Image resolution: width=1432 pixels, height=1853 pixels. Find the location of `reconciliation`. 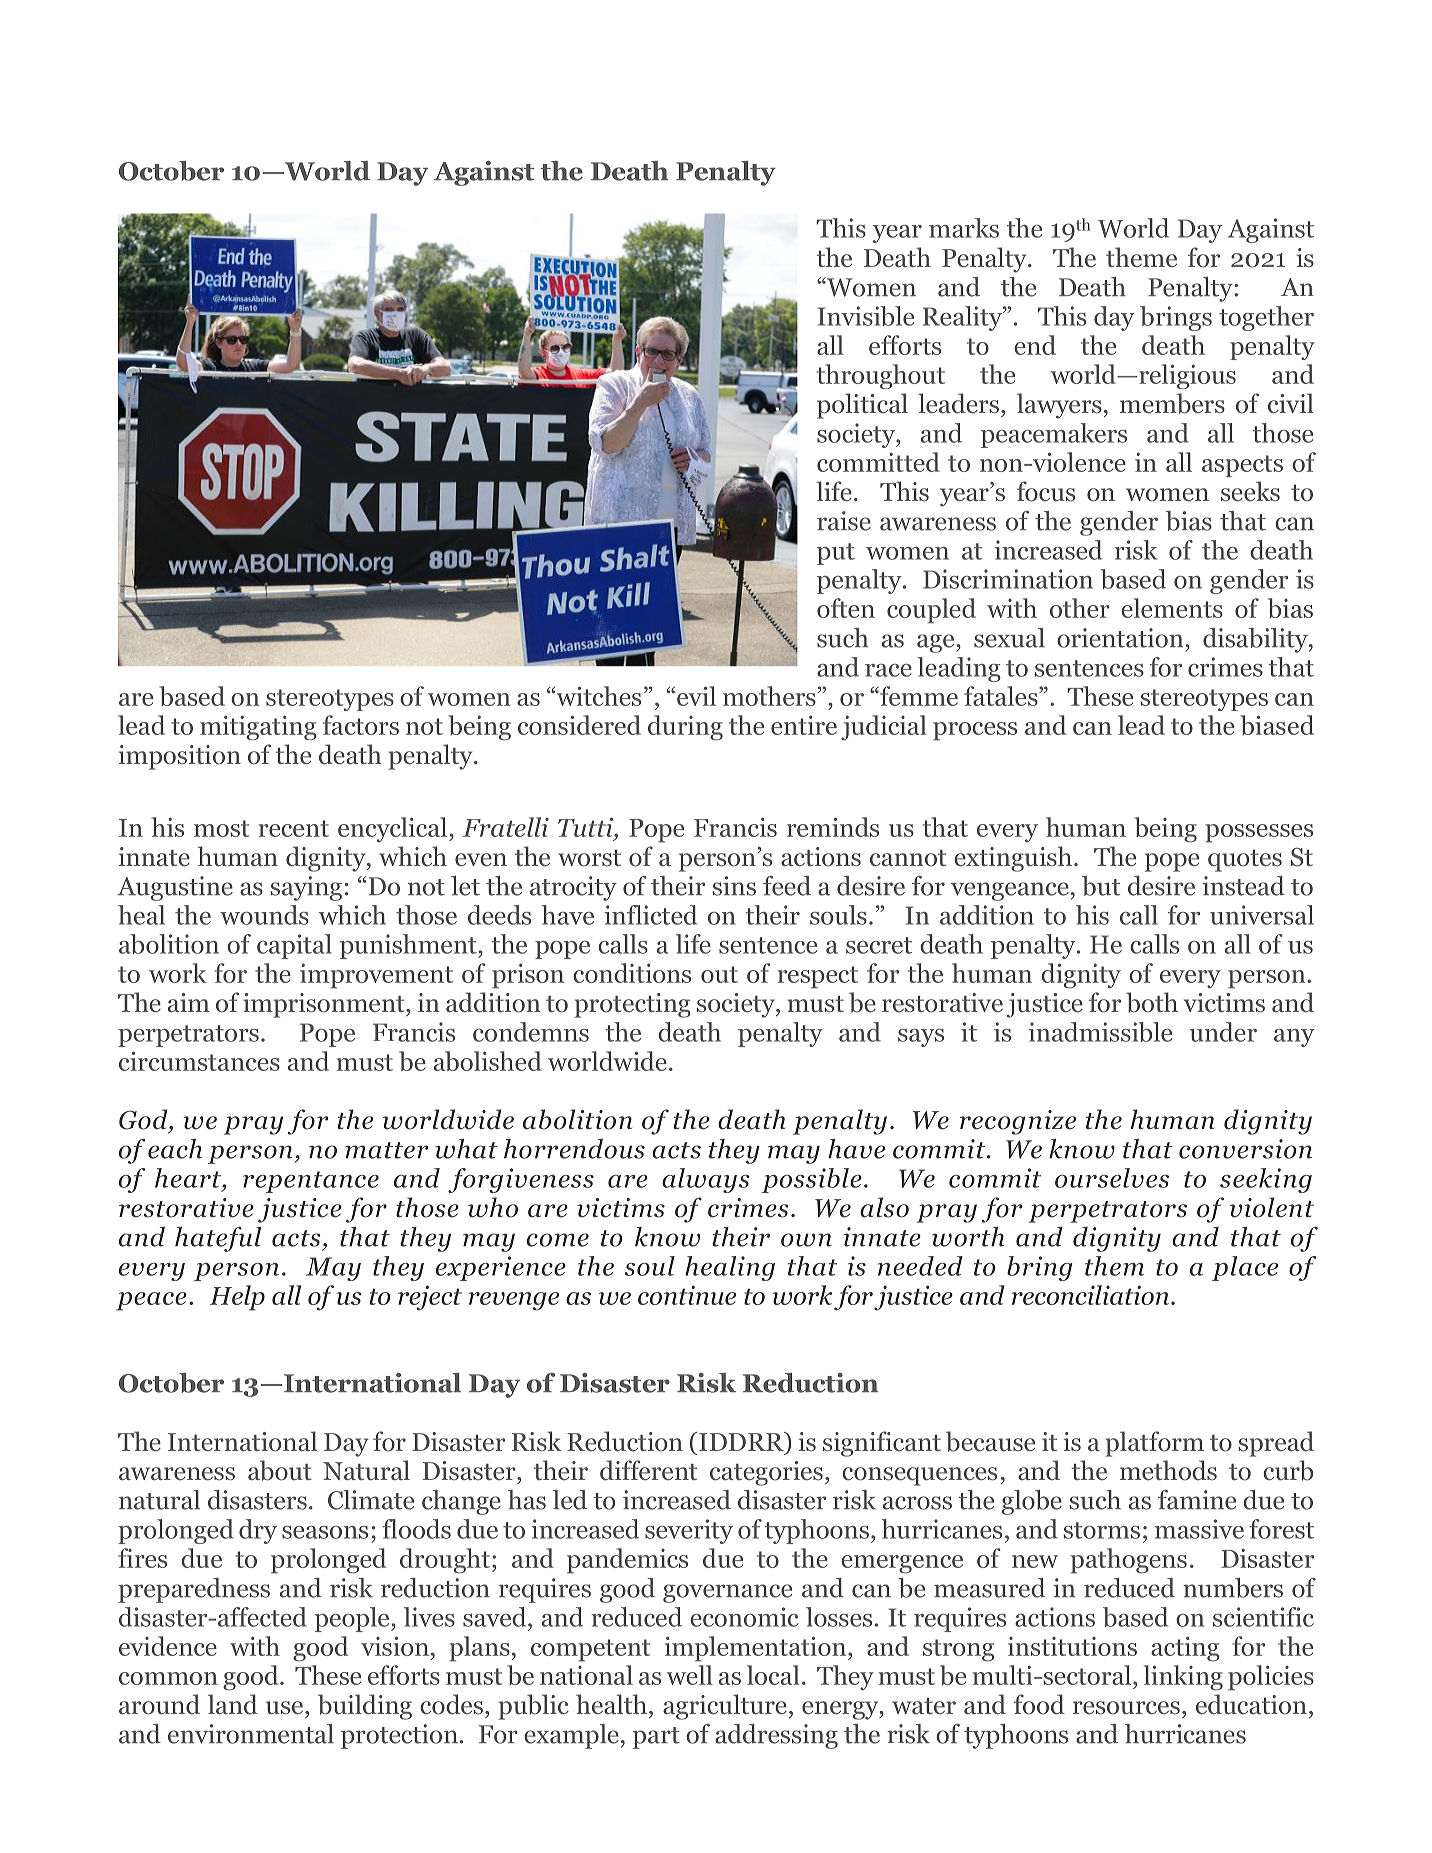

reconciliation is located at coordinates (1090, 1295).
